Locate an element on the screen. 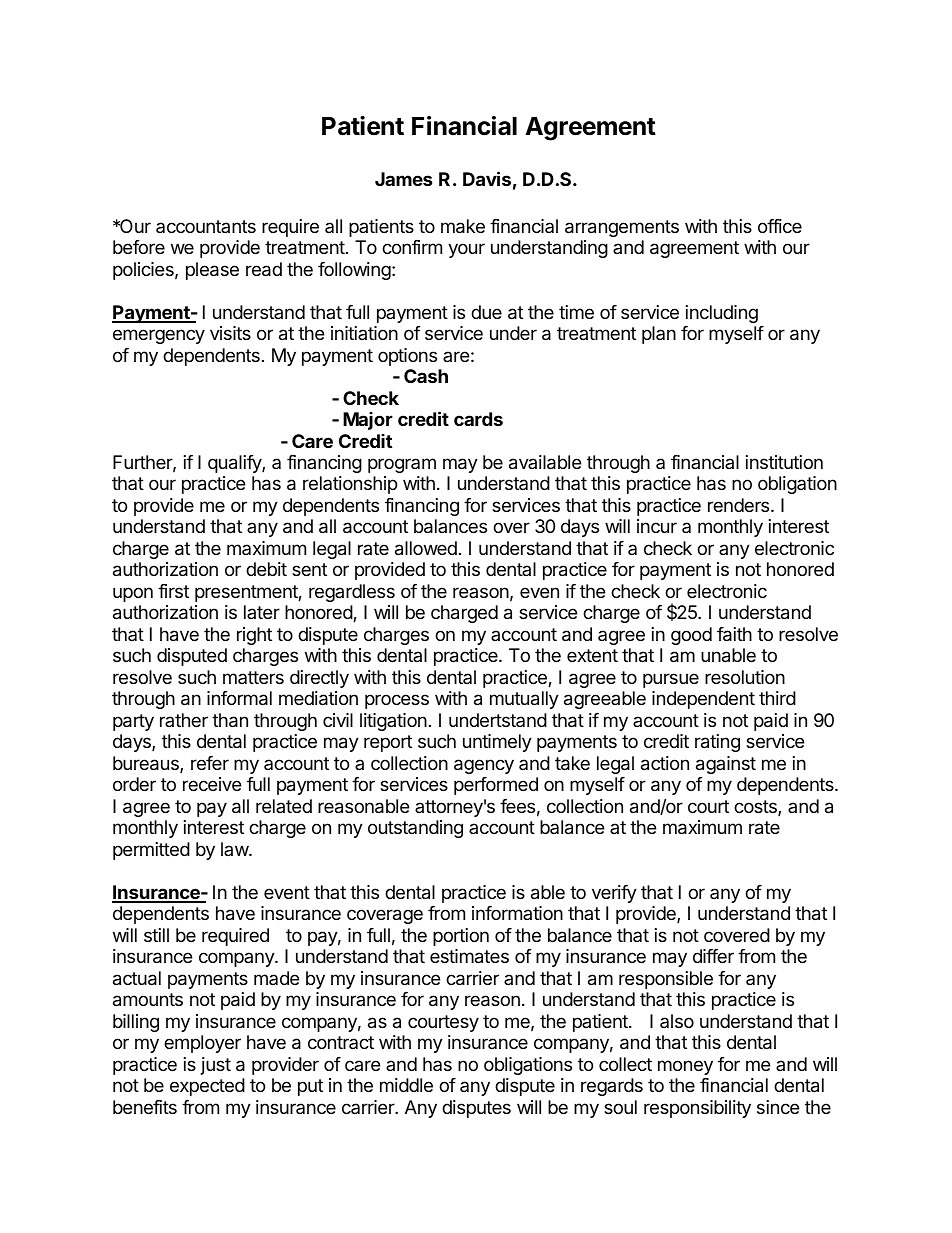 The width and height of the screenshot is (952, 1233). process is located at coordinates (397, 701).
